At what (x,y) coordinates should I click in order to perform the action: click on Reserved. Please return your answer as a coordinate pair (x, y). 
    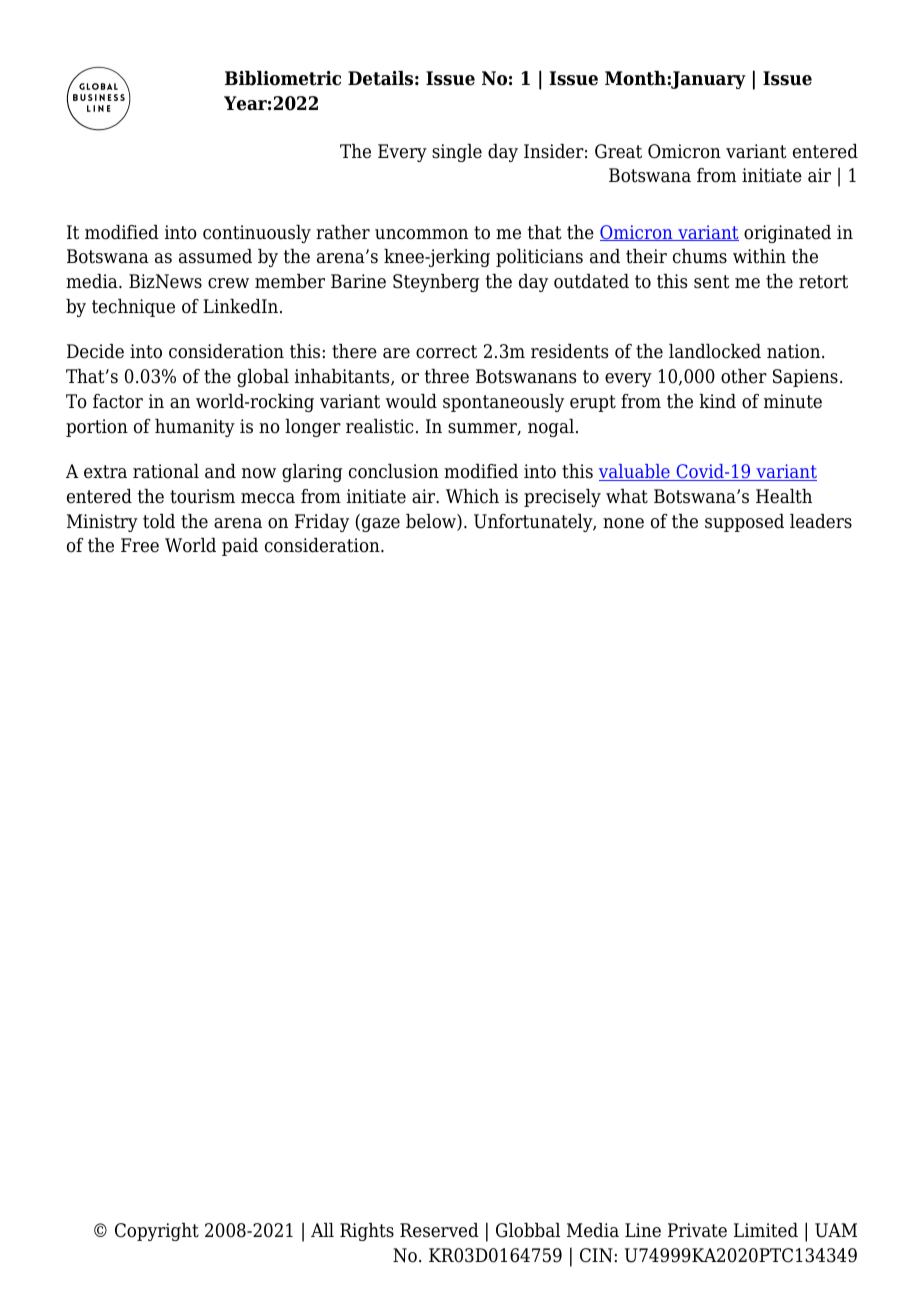
    Looking at the image, I should click on (439, 1230).
